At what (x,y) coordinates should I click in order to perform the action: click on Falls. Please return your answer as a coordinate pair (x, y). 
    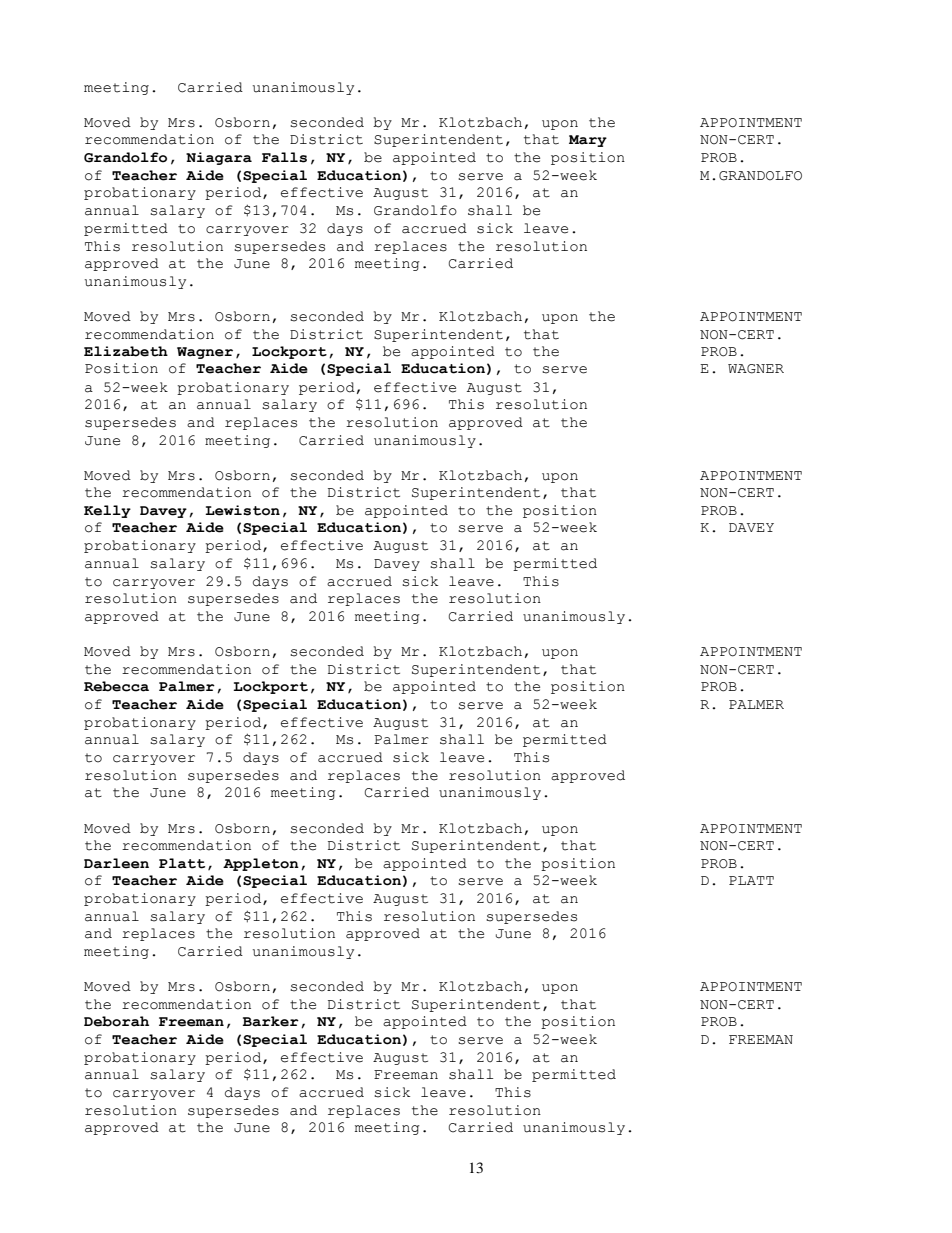
    Looking at the image, I should click on (284, 157).
